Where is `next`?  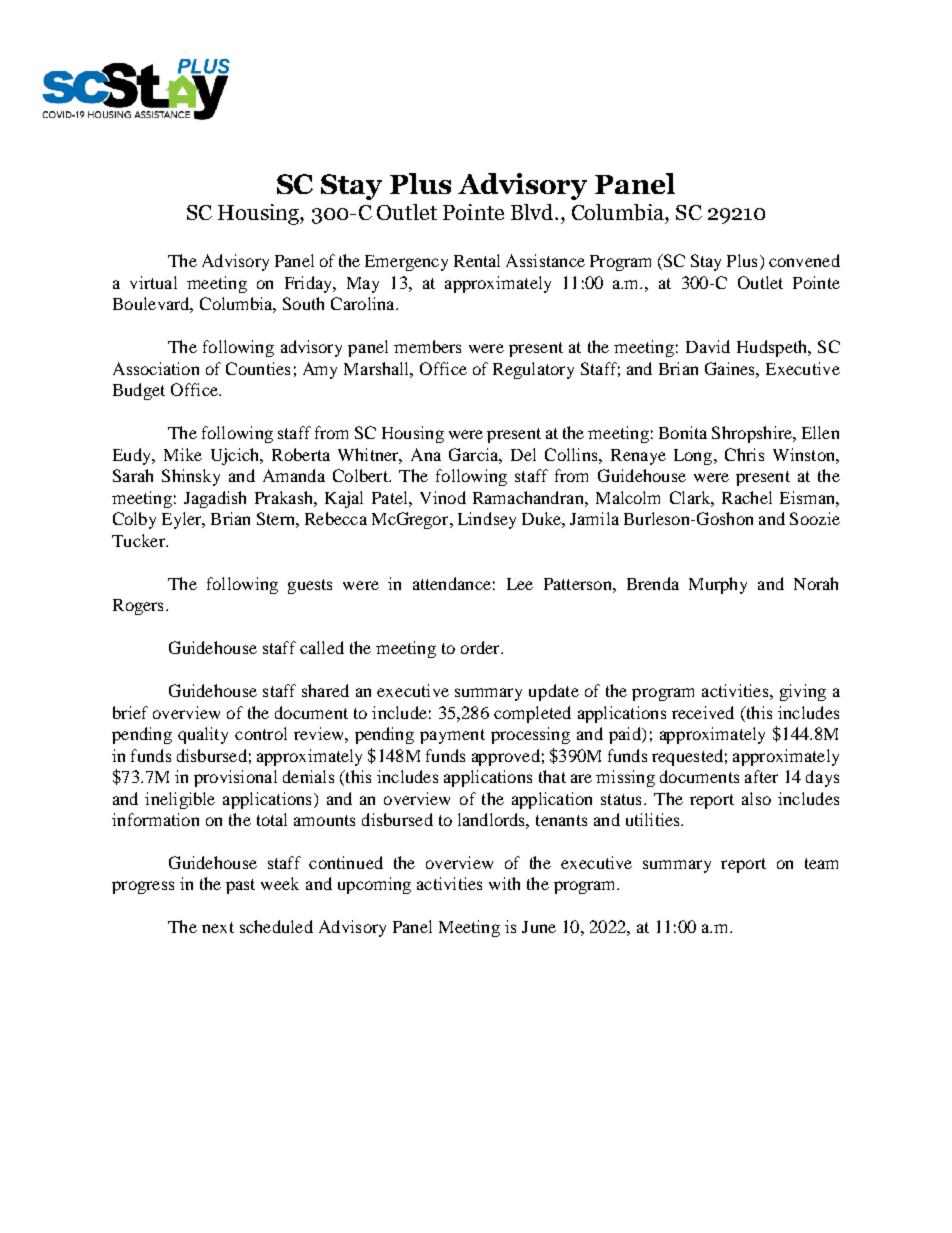 next is located at coordinates (218, 927).
